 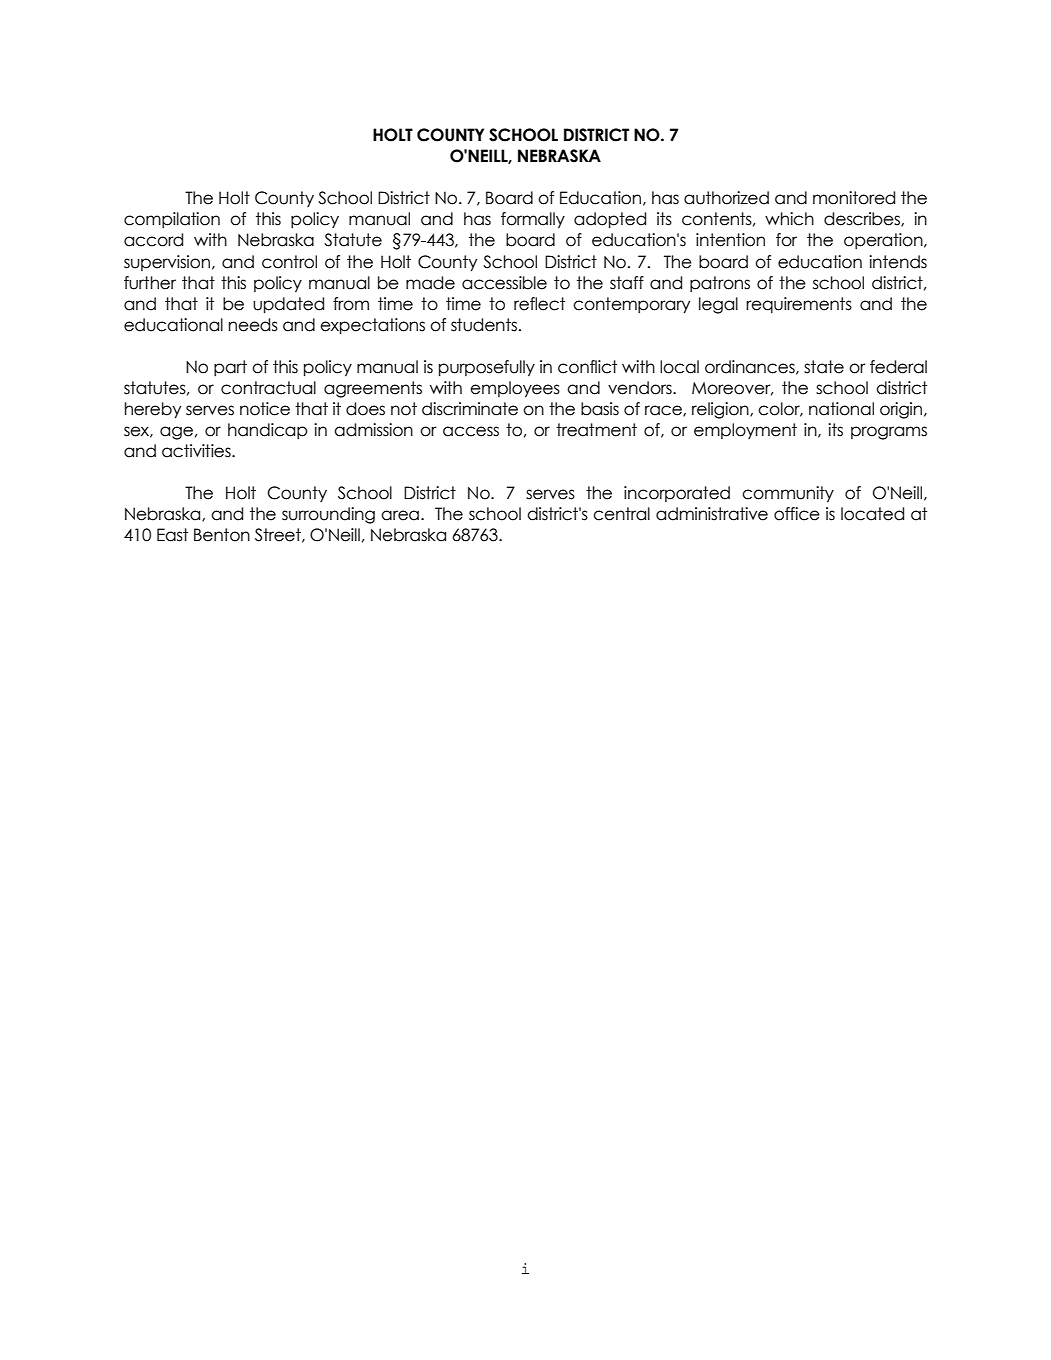 I want to click on formally, so click(x=533, y=220).
